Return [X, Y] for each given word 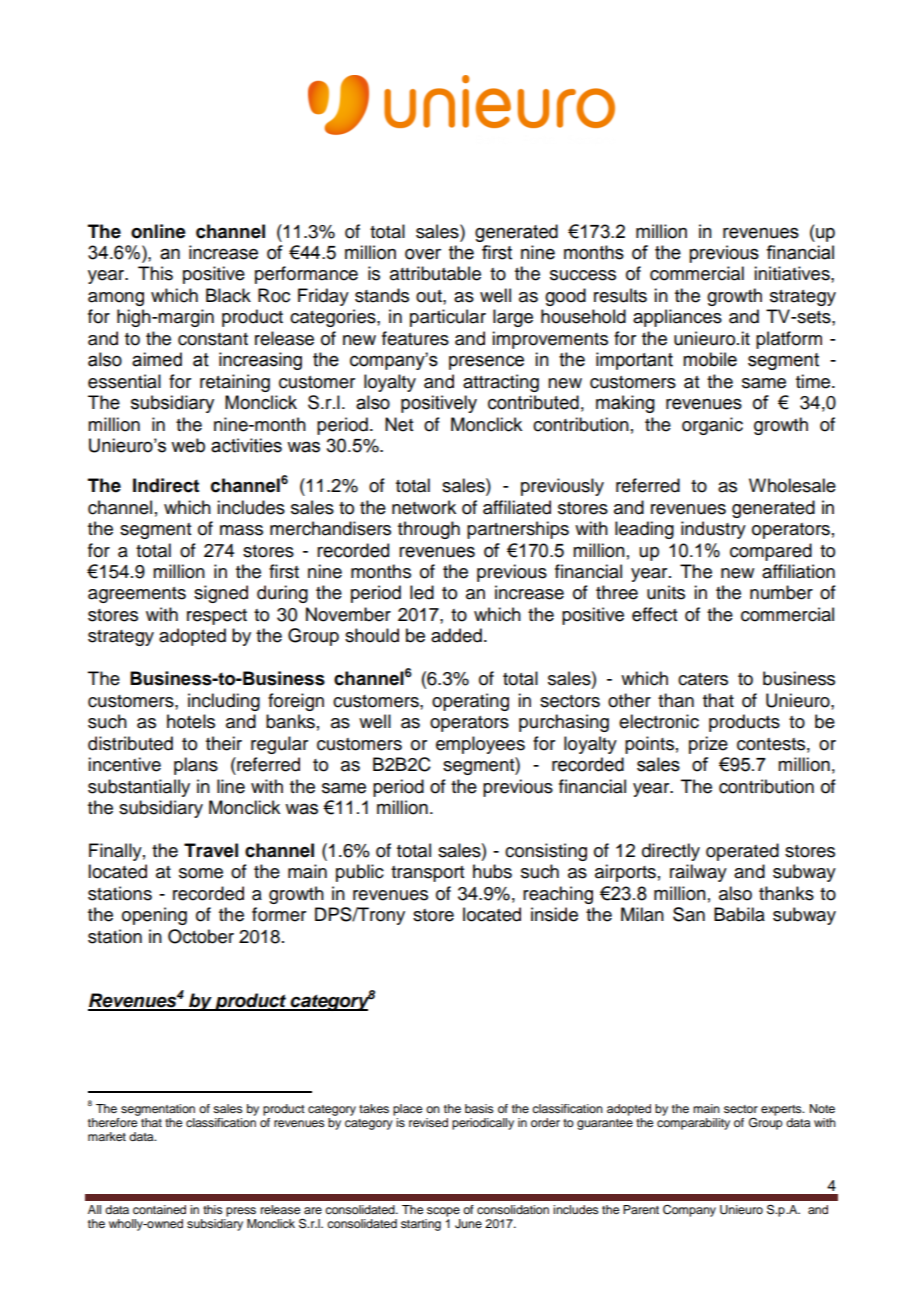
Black [228, 295]
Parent [641, 1209]
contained [159, 1209]
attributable [435, 273]
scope [443, 1212]
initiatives [793, 273]
